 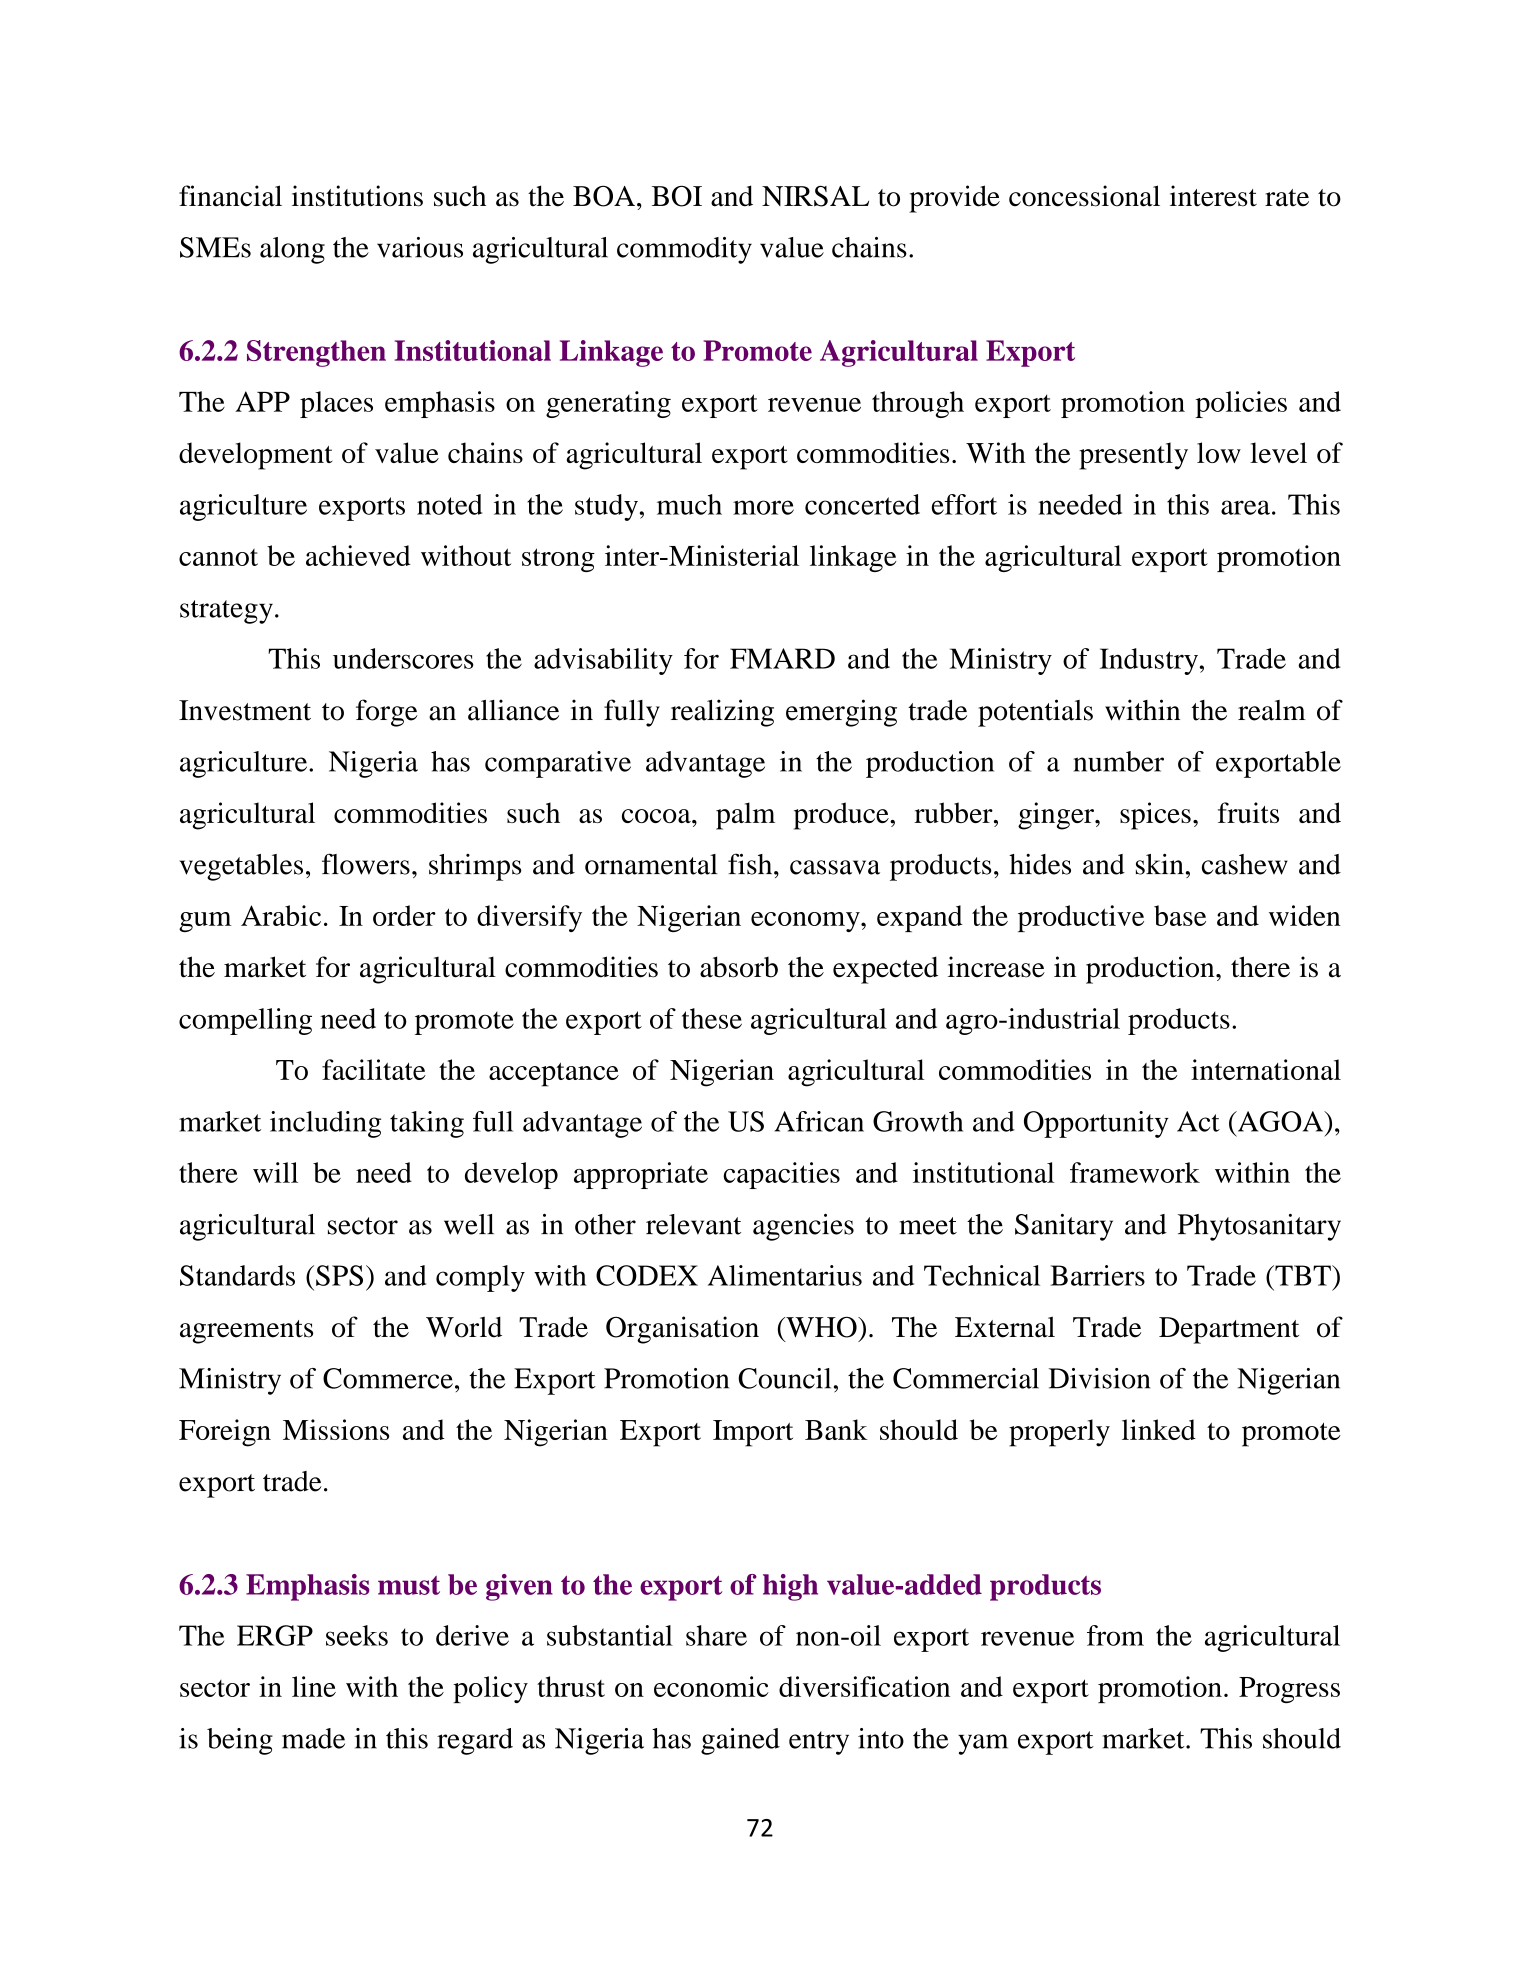 I want to click on provide, so click(x=954, y=199).
